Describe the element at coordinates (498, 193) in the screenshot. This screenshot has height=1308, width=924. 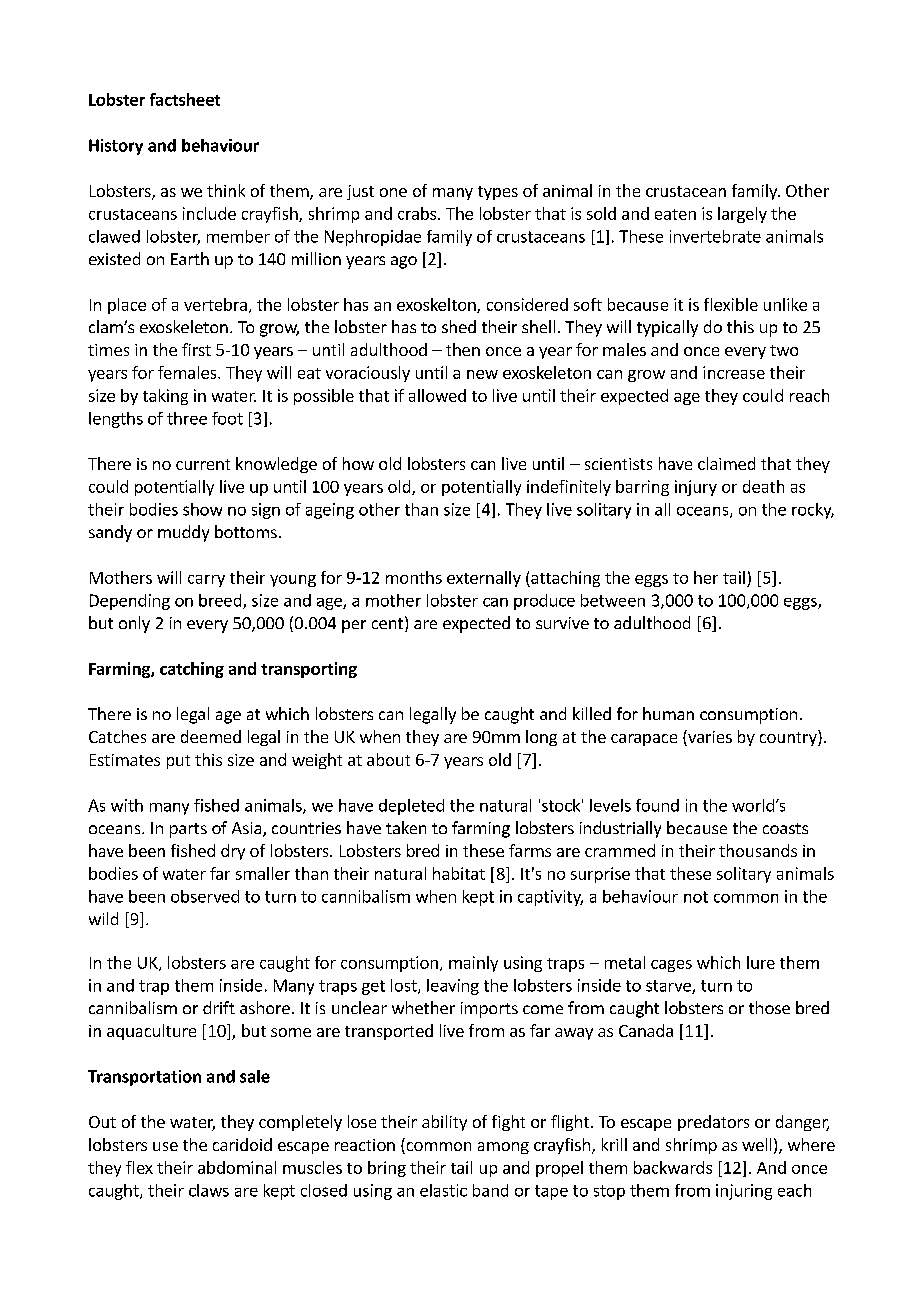
I see `types` at that location.
